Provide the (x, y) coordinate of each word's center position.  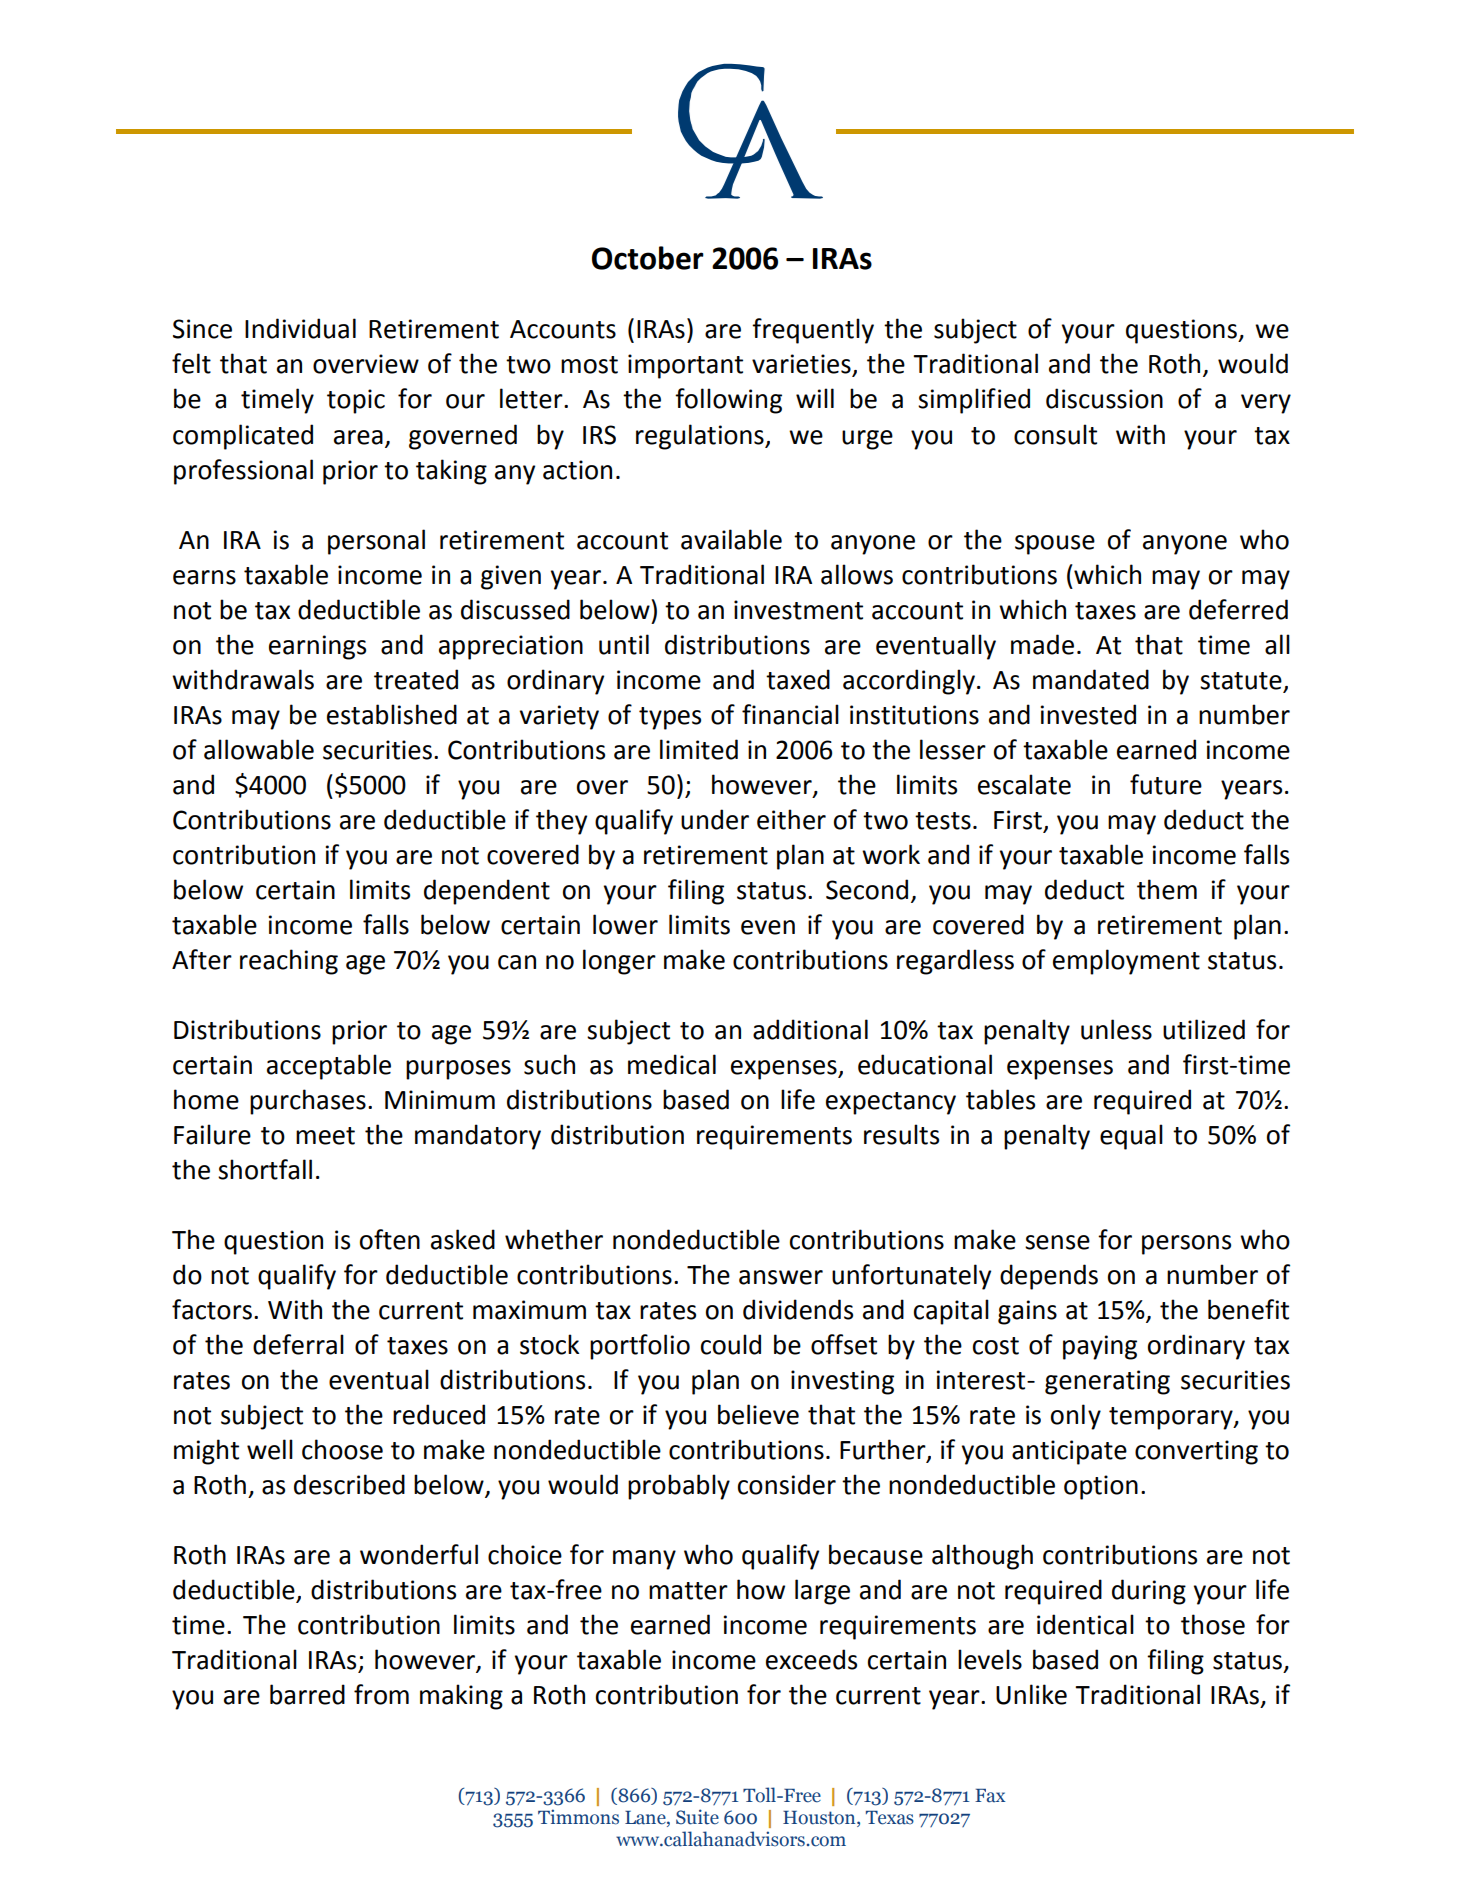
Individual (300, 328)
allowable (259, 749)
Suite (697, 1817)
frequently (813, 331)
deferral (298, 1344)
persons (1186, 1245)
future (1166, 784)
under (715, 819)
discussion (1104, 398)
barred (307, 1694)
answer (781, 1277)
